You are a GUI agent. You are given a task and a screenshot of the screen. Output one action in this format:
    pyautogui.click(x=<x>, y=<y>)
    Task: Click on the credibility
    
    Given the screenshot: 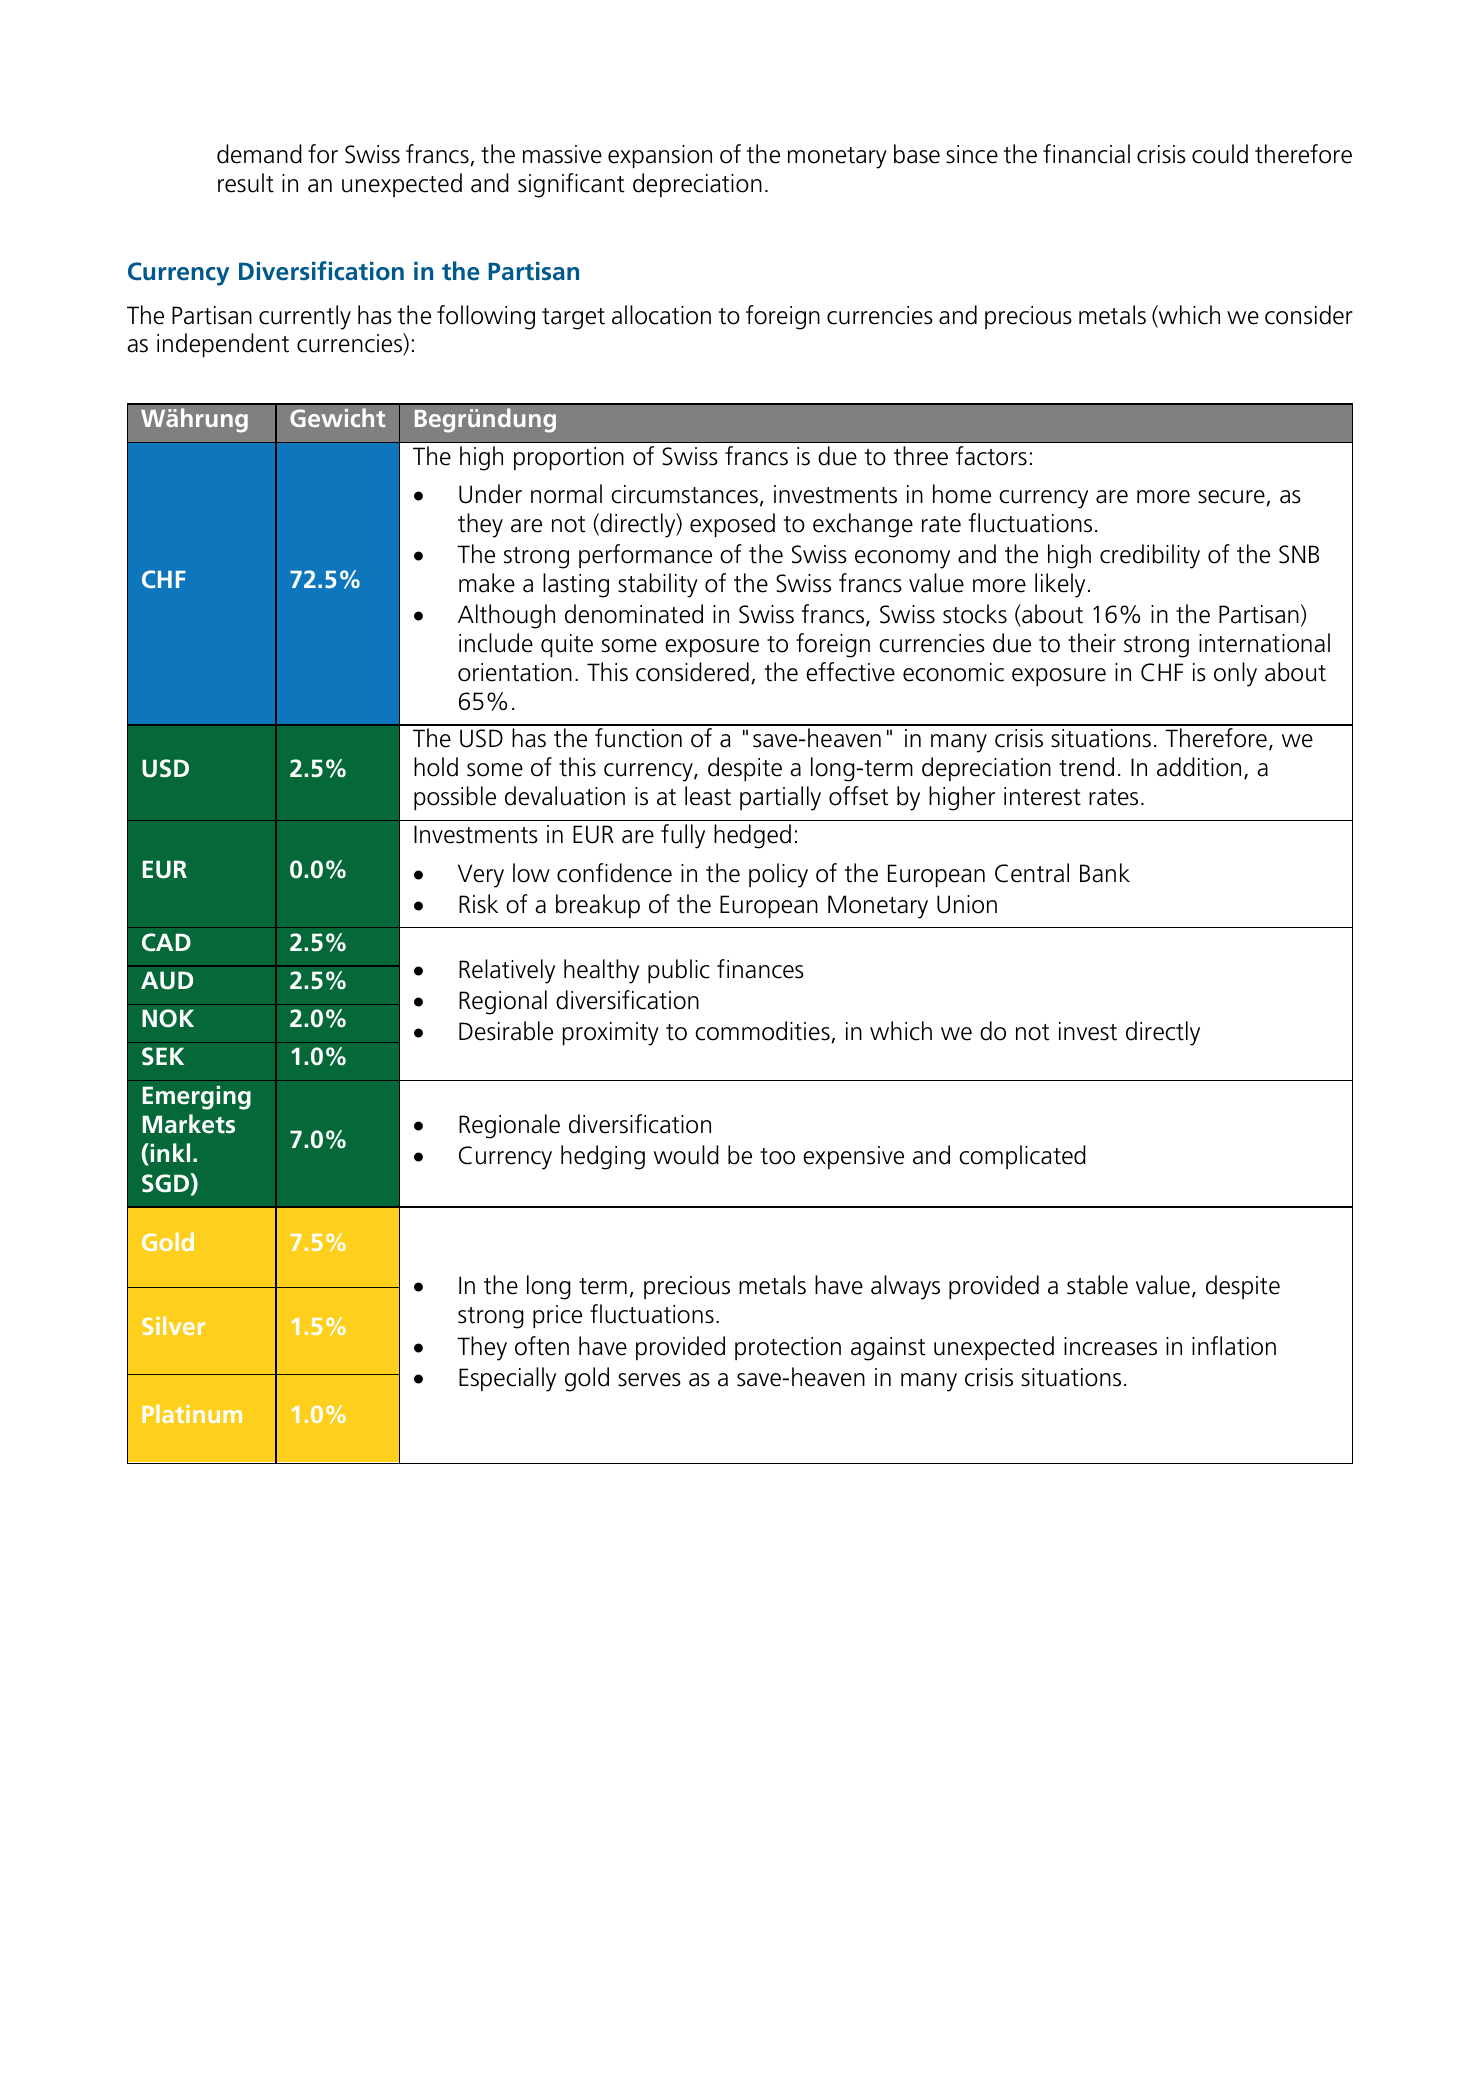 What is the action you would take?
    pyautogui.click(x=1150, y=556)
